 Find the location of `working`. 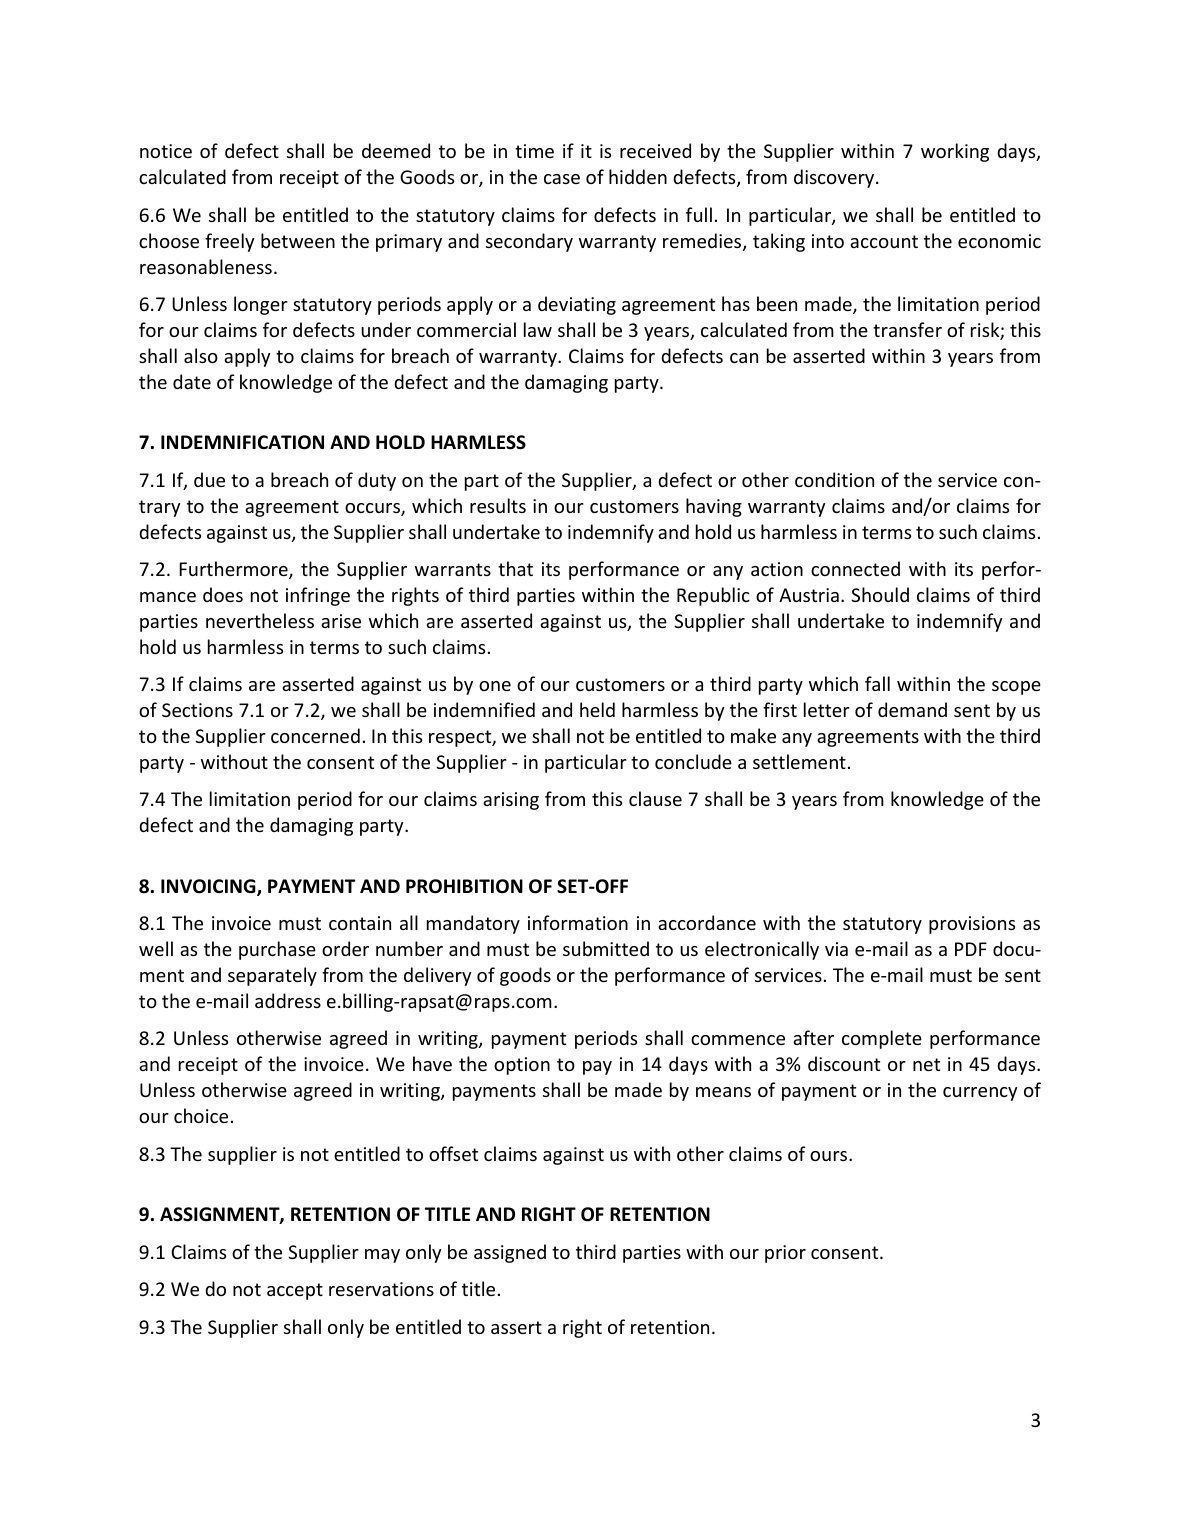

working is located at coordinates (955, 152).
